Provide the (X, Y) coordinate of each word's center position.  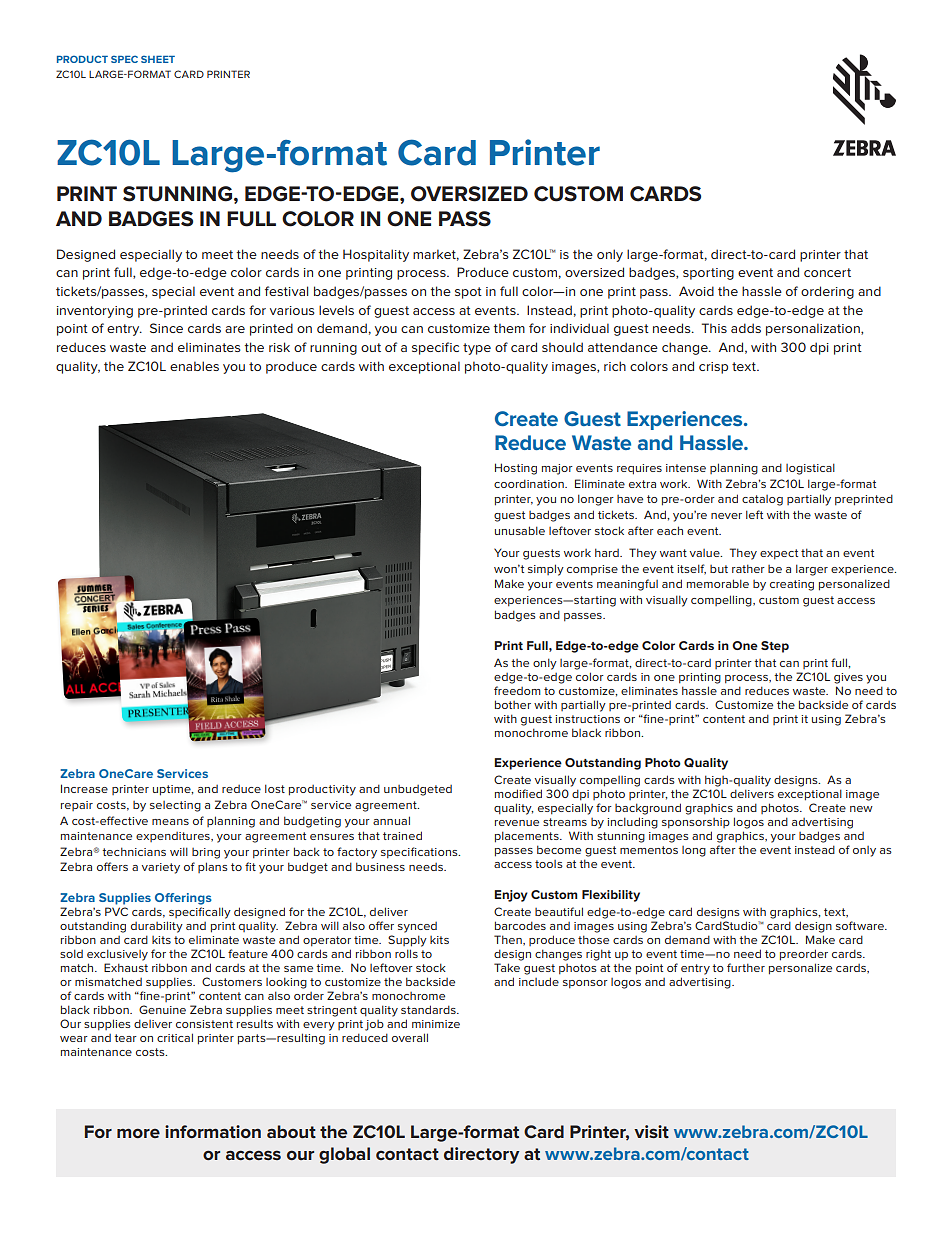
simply (546, 570)
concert (827, 272)
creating (792, 585)
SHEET (158, 59)
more (138, 1133)
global (344, 1155)
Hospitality (376, 255)
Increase (84, 788)
